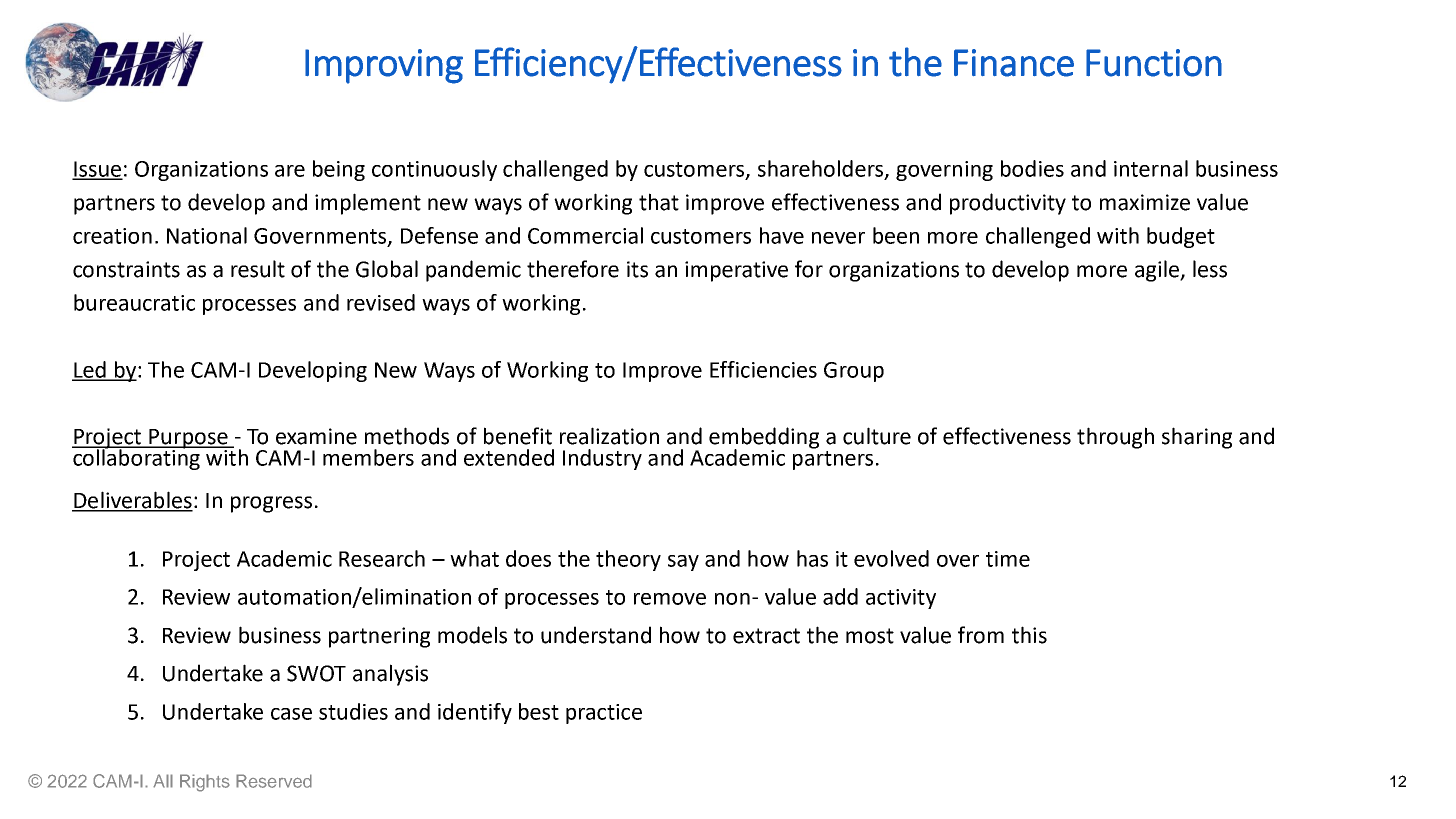 This screenshot has width=1456, height=819. Describe the element at coordinates (90, 370) in the screenshot. I see `Led` at that location.
